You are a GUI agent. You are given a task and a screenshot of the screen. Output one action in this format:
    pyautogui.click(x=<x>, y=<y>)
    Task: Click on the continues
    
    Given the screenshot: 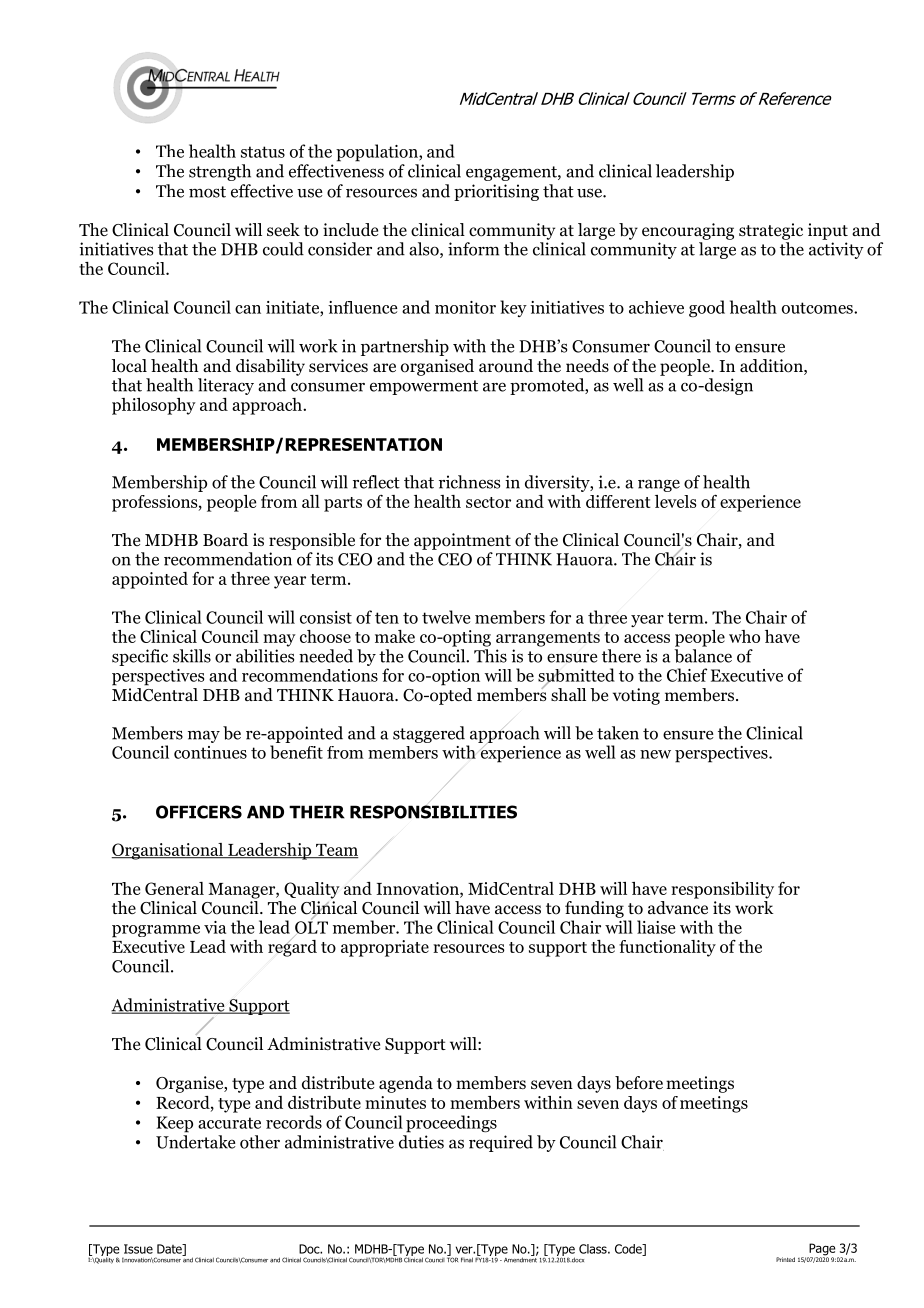 What is the action you would take?
    pyautogui.click(x=210, y=752)
